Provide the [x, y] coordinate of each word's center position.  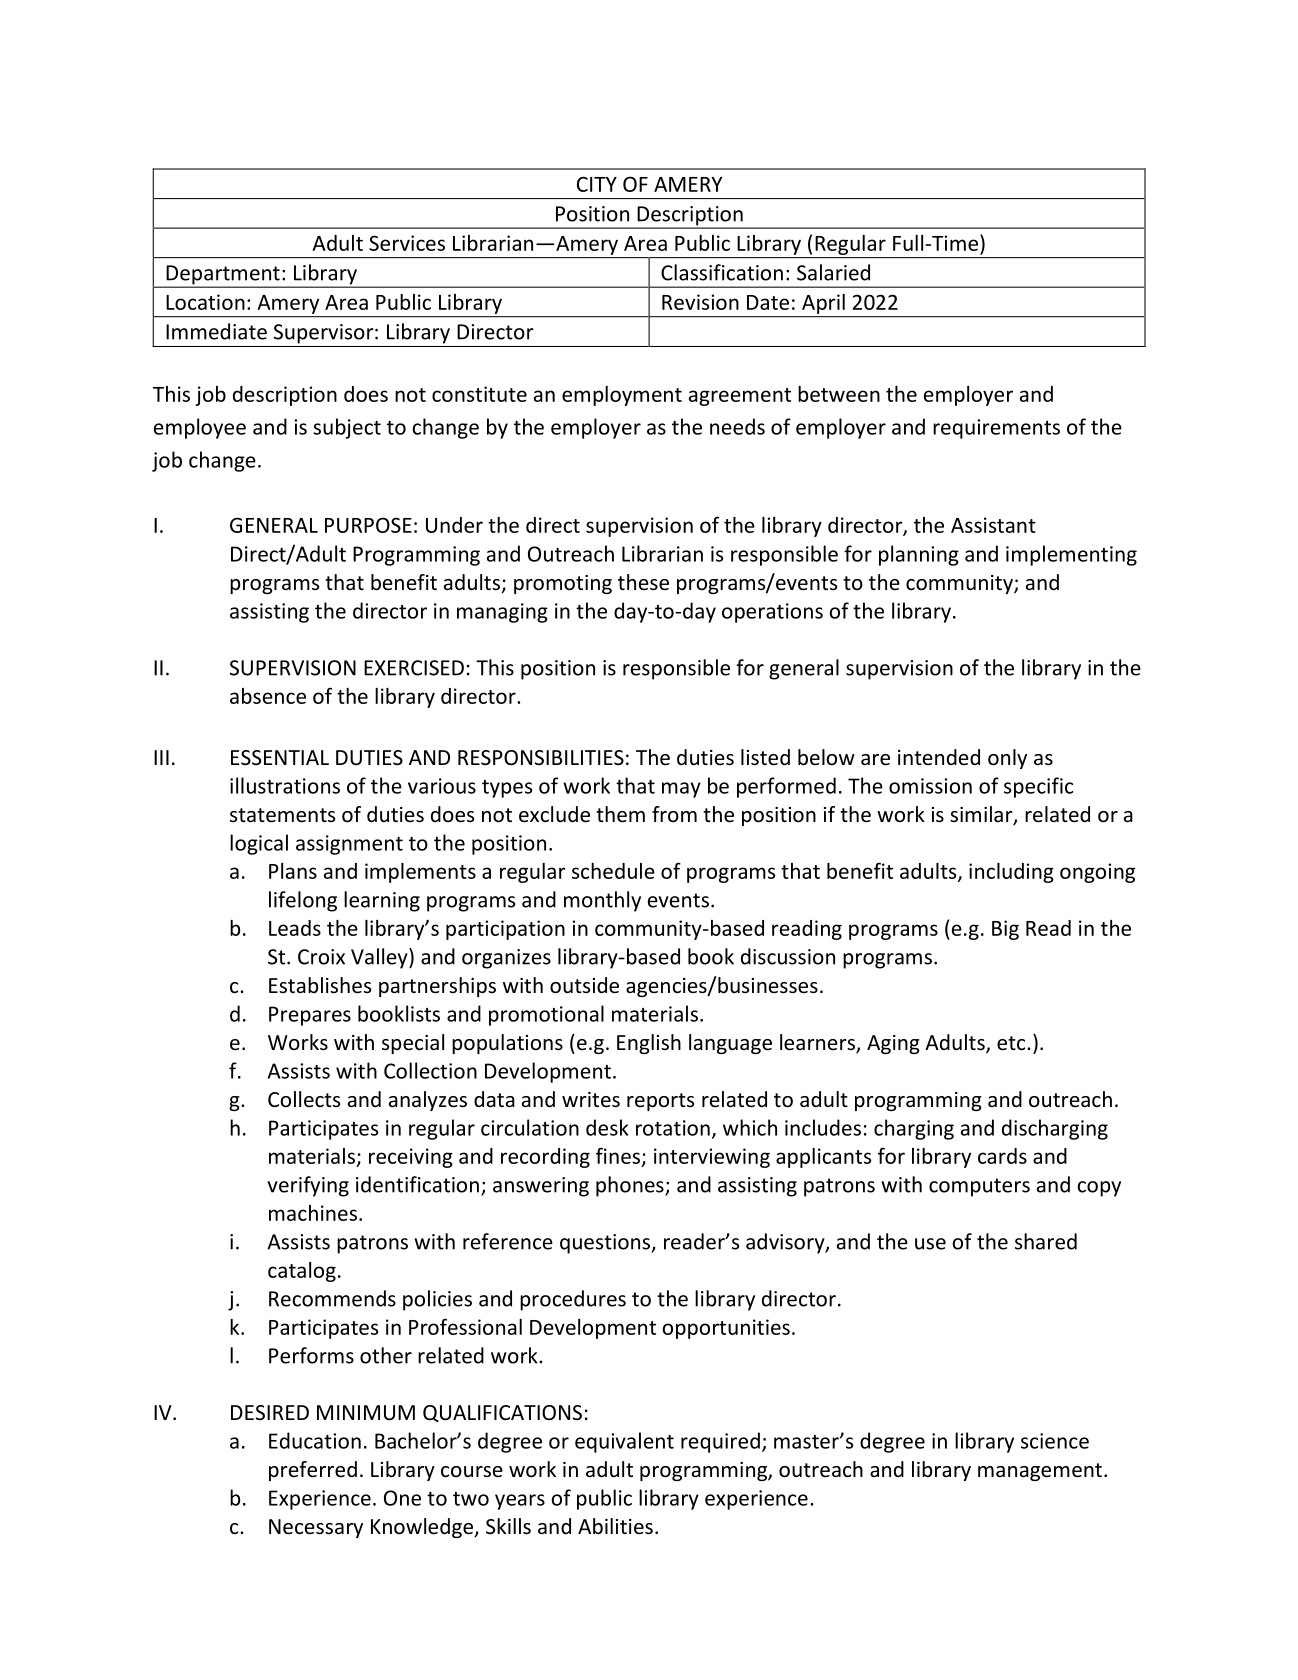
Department [223, 276]
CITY [597, 184]
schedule [613, 871]
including [1011, 873]
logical [259, 844]
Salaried [833, 272]
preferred [313, 1471]
